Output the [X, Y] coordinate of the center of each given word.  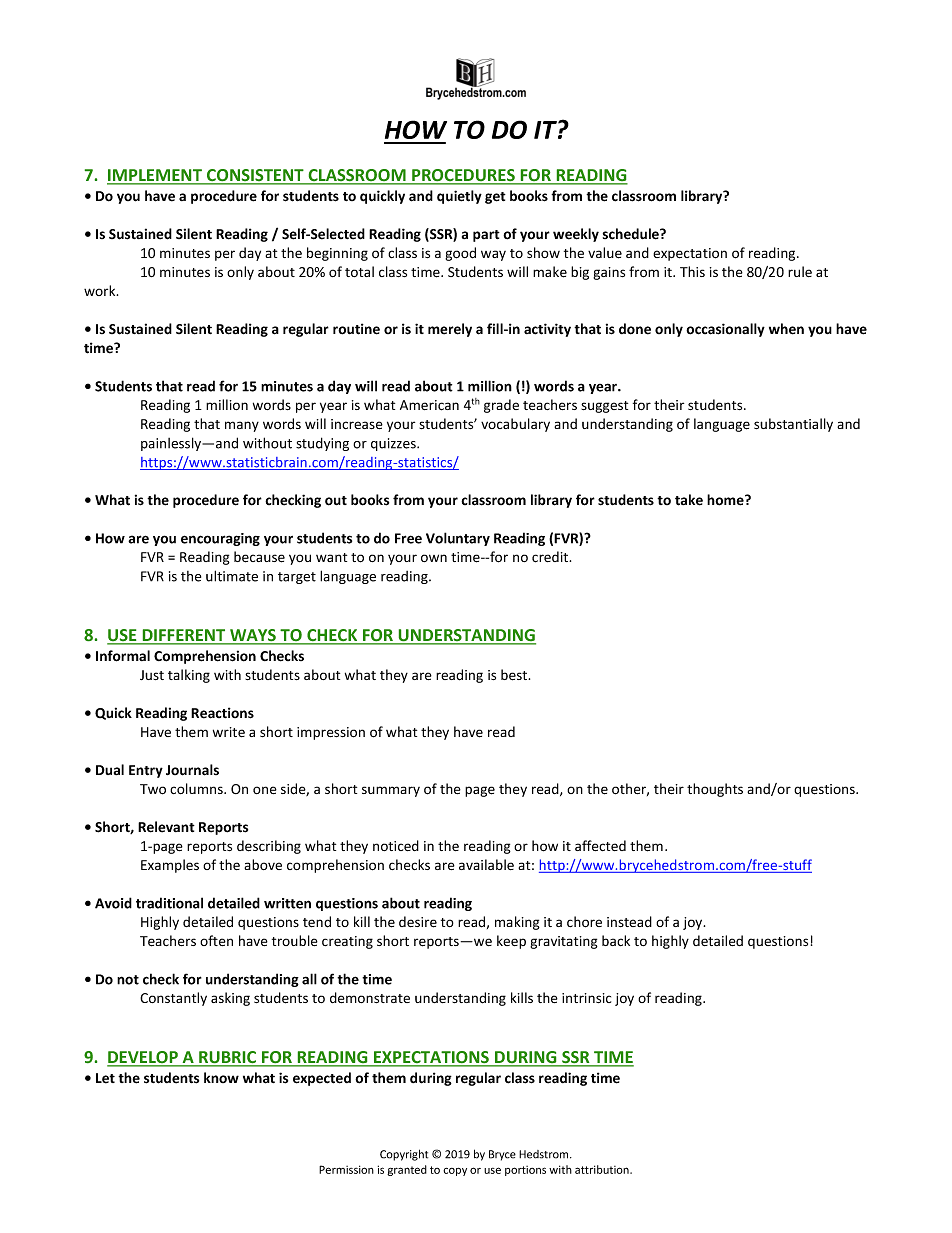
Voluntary [458, 539]
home [726, 500]
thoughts [715, 790]
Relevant [166, 827]
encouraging [220, 539]
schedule [632, 234]
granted [407, 1170]
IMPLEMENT [155, 176]
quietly [459, 197]
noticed [396, 845]
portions [525, 1171]
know [221, 1077]
